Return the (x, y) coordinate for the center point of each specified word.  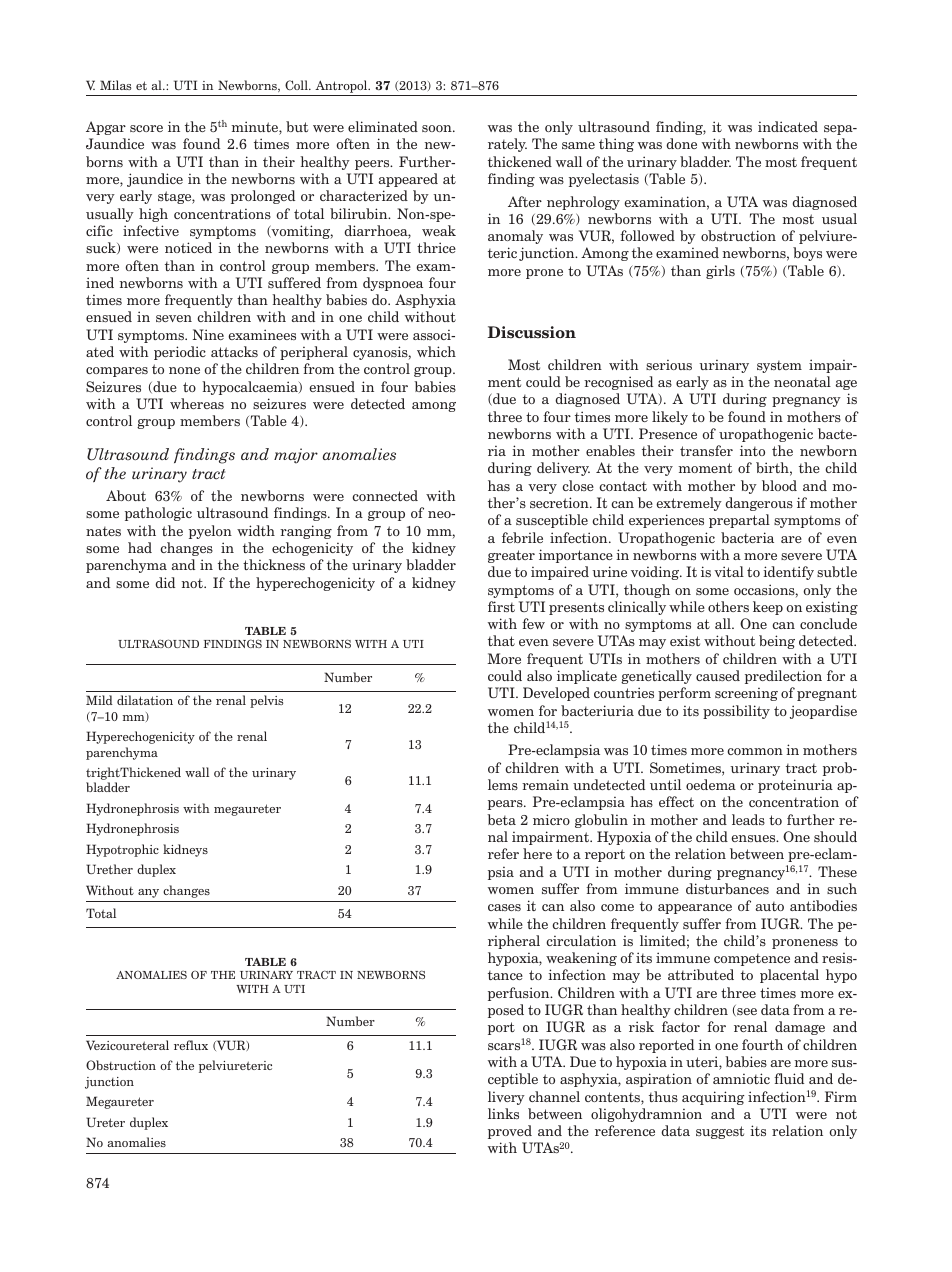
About (126, 495)
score (146, 128)
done (681, 143)
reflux (191, 1045)
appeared (408, 180)
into (752, 450)
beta (501, 819)
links (503, 1113)
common (755, 751)
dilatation (145, 700)
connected (385, 495)
